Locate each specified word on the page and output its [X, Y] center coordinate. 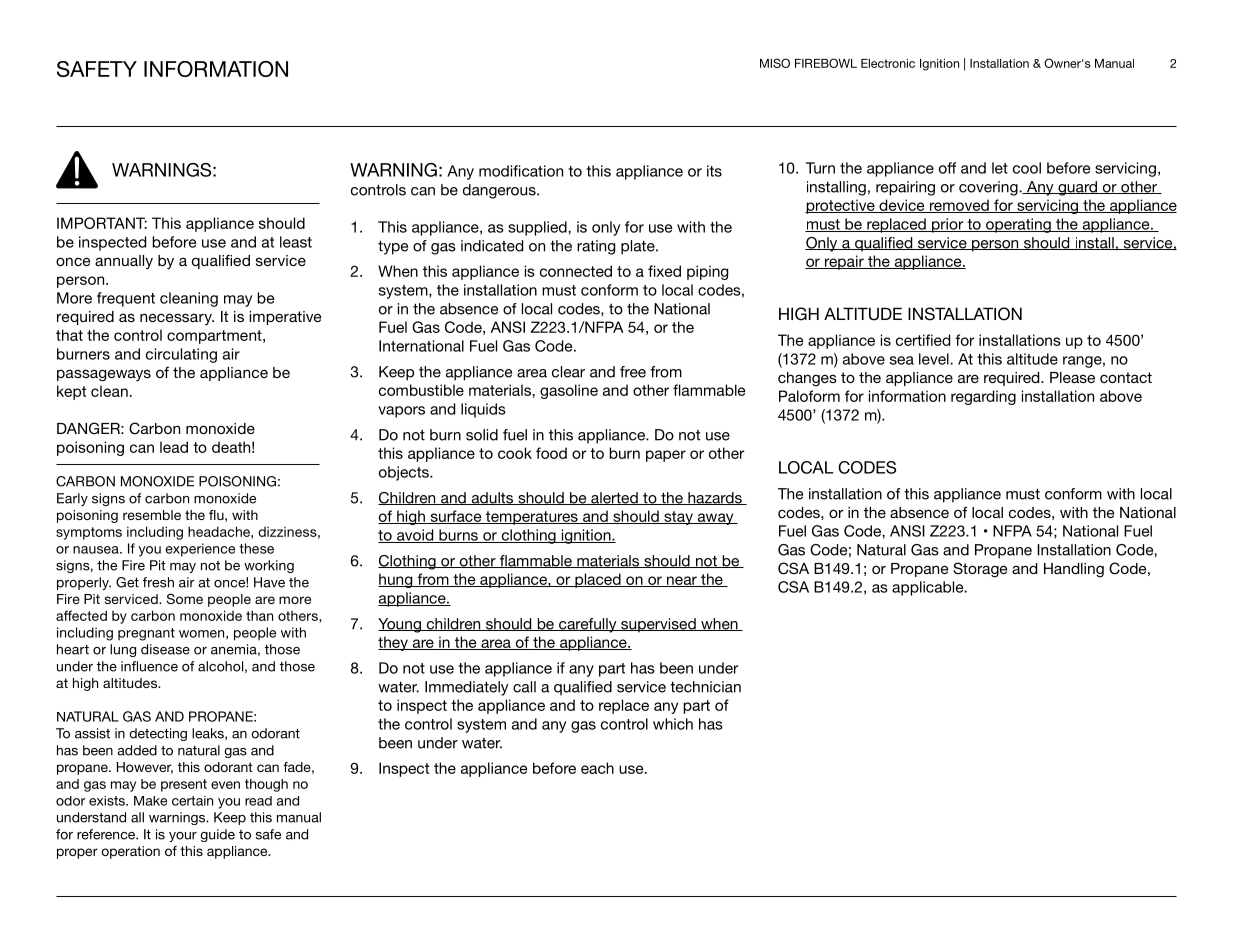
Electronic [888, 63]
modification [521, 171]
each [597, 768]
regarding [983, 397]
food [551, 453]
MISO [775, 63]
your [183, 837]
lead [174, 447]
